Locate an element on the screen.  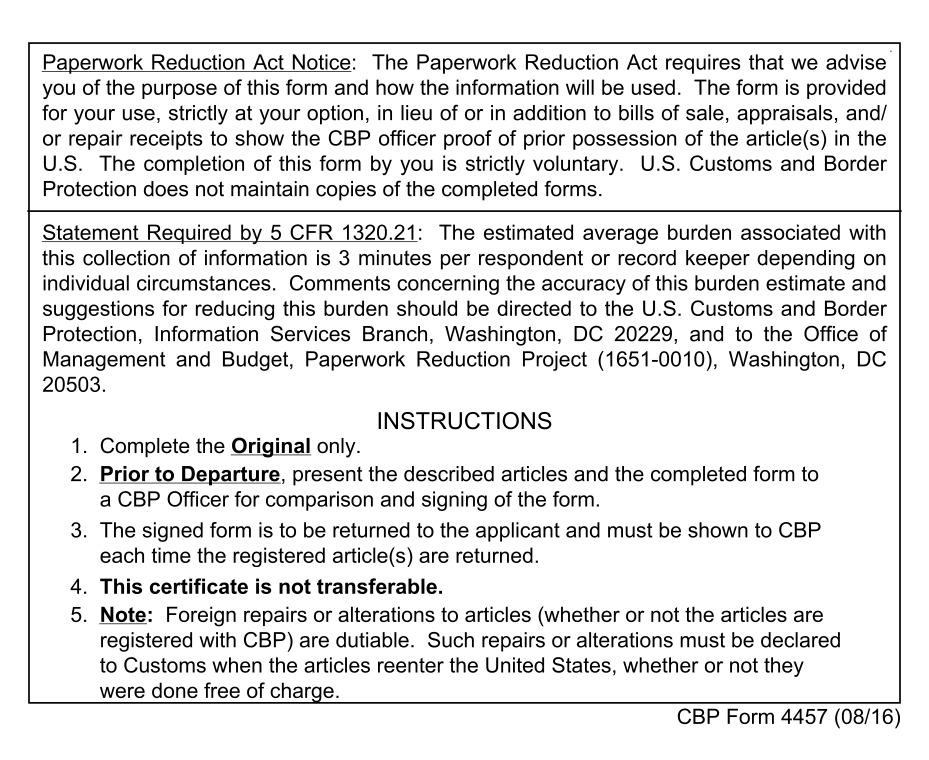
United is located at coordinates (515, 665).
